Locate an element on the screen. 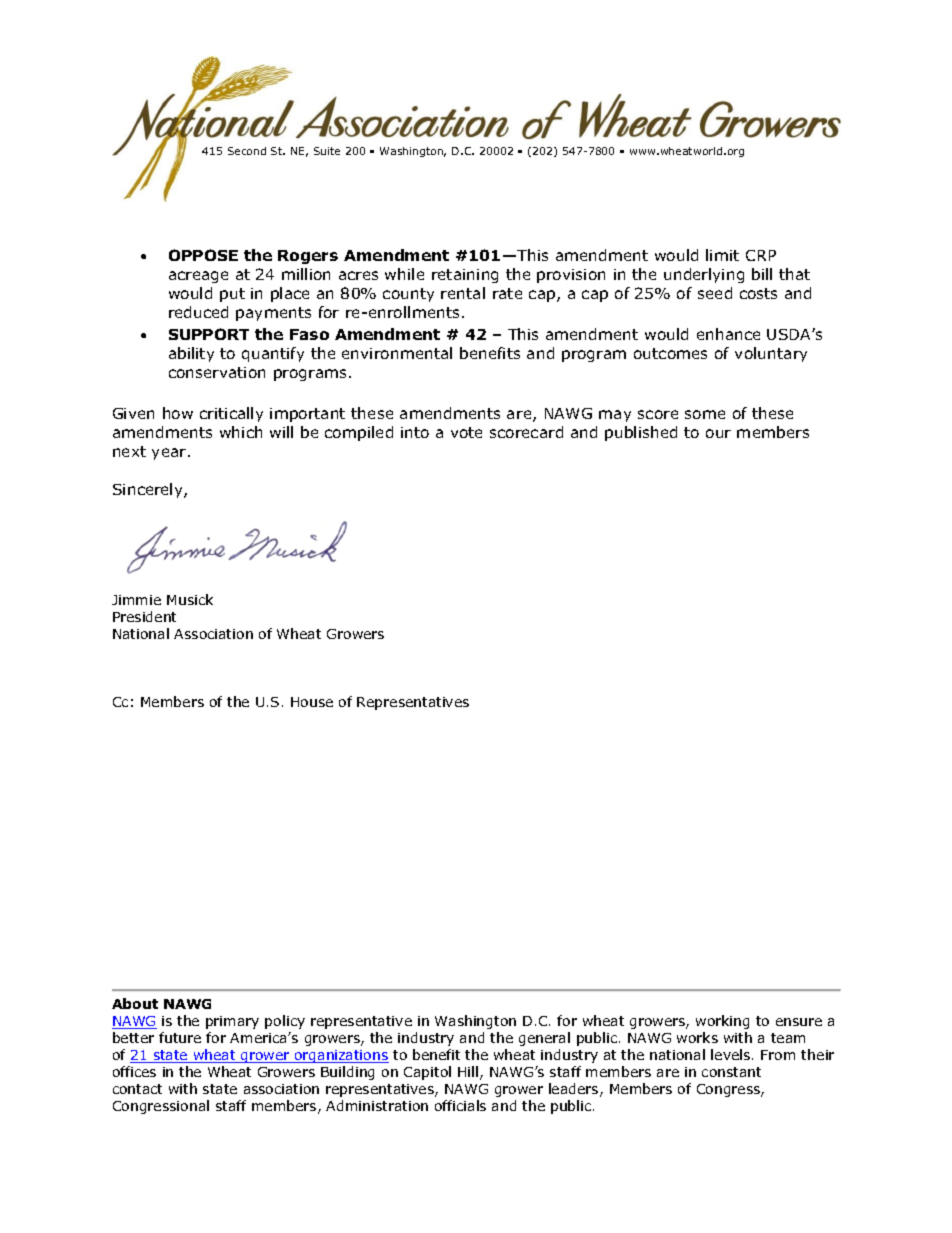 This screenshot has height=1233, width=952. critically is located at coordinates (231, 414).
